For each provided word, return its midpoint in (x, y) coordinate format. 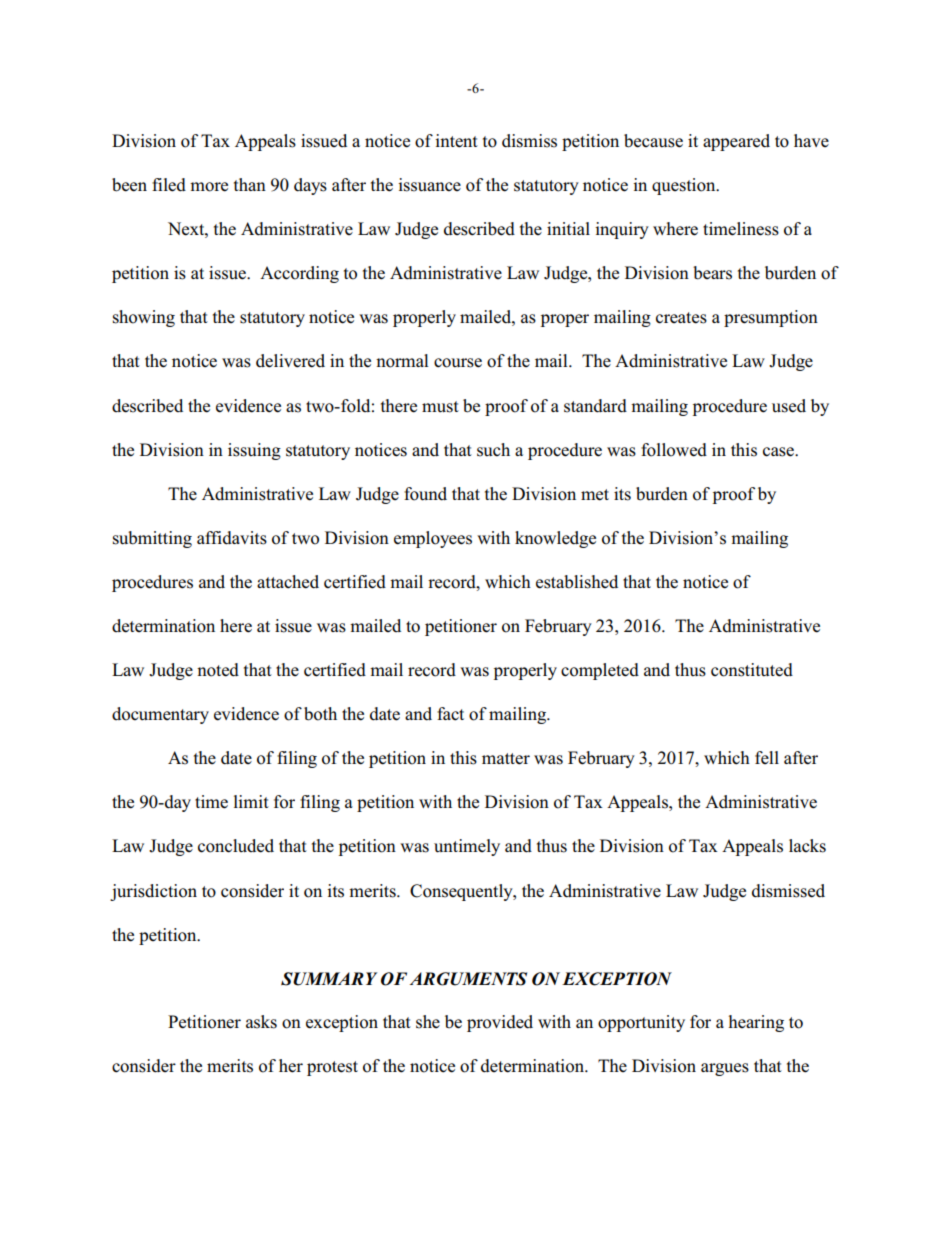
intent (456, 141)
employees (433, 539)
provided (500, 1023)
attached (288, 582)
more (209, 187)
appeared (736, 142)
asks (261, 1022)
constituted (752, 670)
